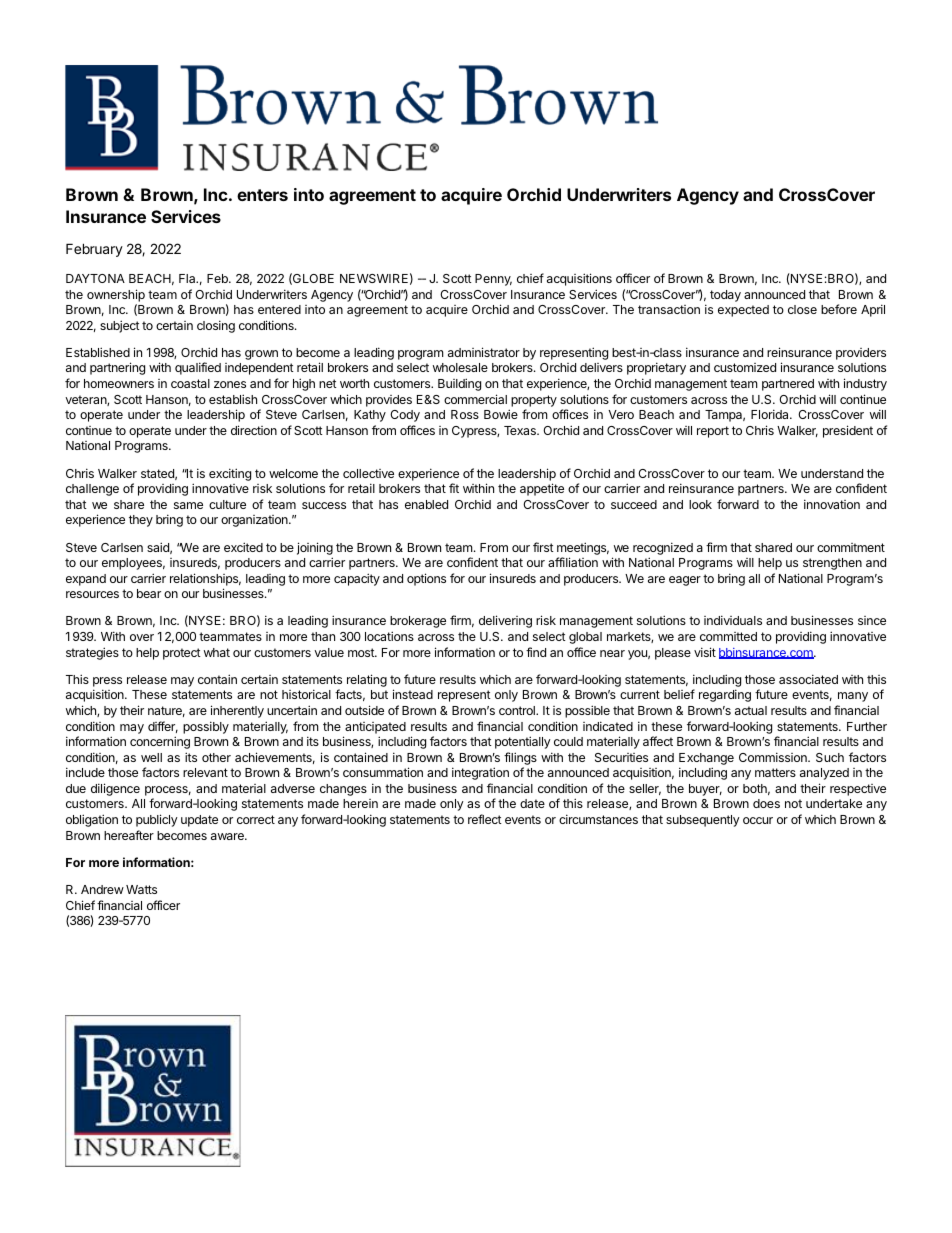  Describe the element at coordinates (262, 195) in the screenshot. I see `enters` at that location.
